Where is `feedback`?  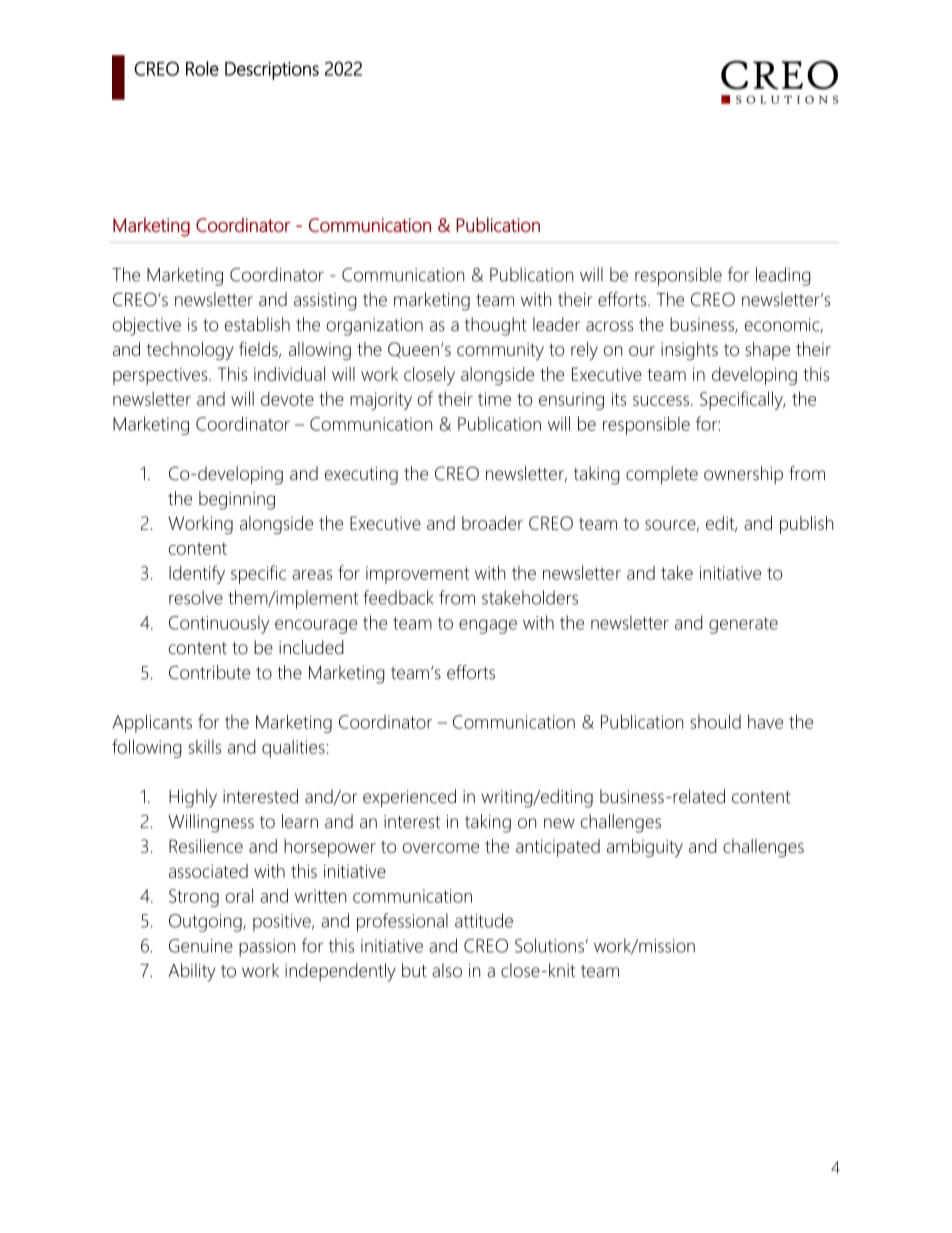 feedback is located at coordinates (398, 597).
